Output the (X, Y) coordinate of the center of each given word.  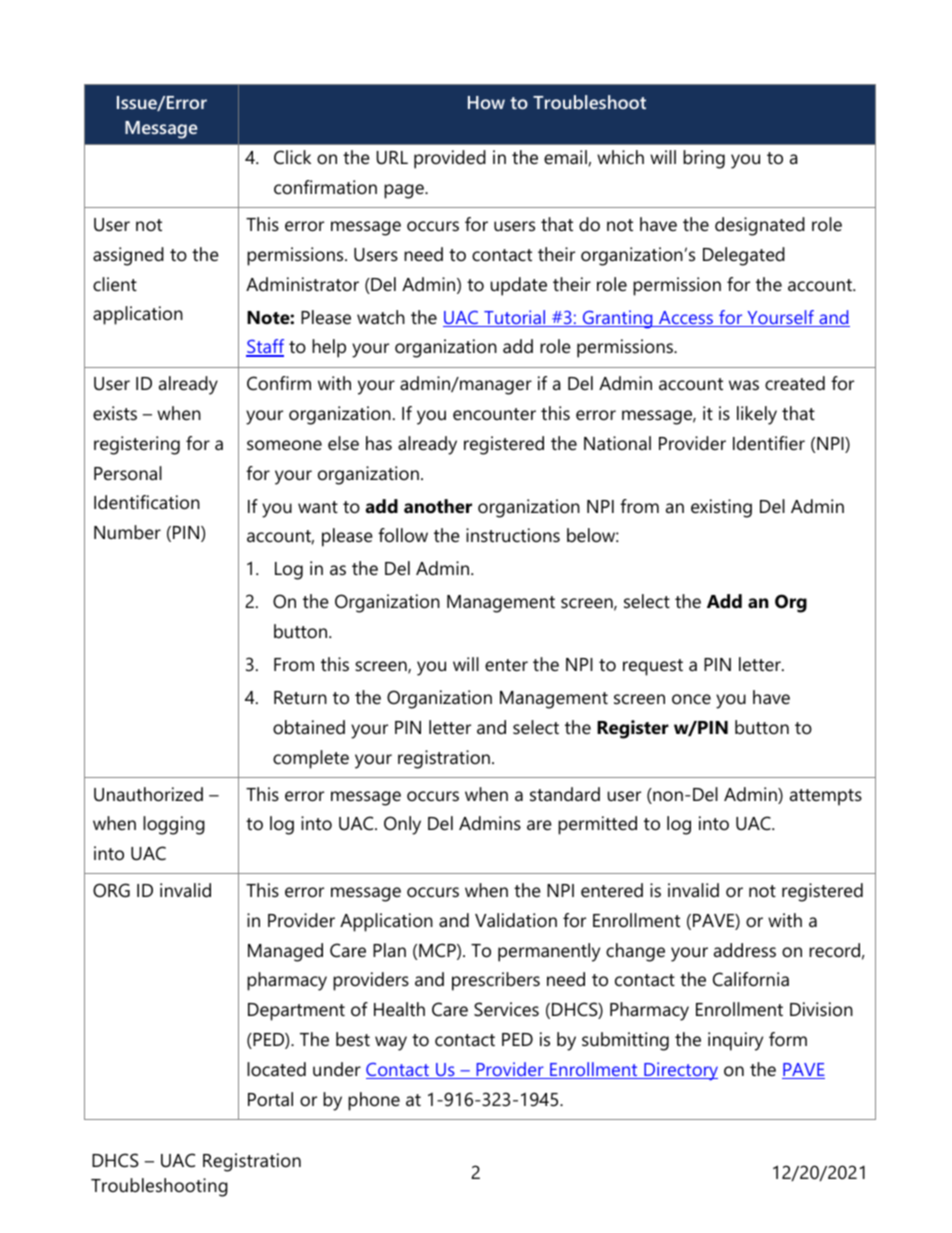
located (276, 1069)
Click (292, 157)
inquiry (735, 1041)
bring (704, 159)
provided (450, 159)
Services (506, 1009)
